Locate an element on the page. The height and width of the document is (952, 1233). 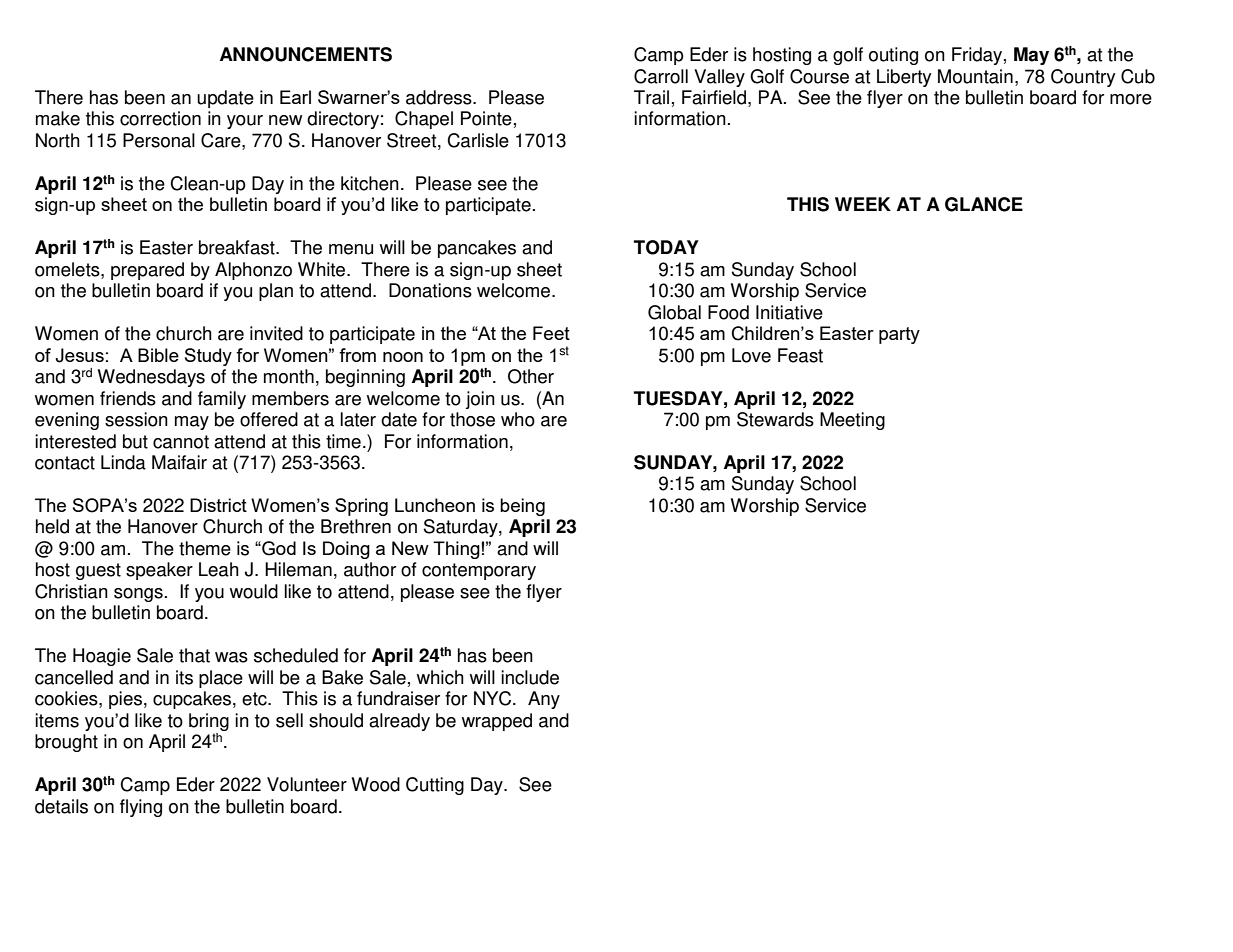
GLANCE is located at coordinates (984, 204).
